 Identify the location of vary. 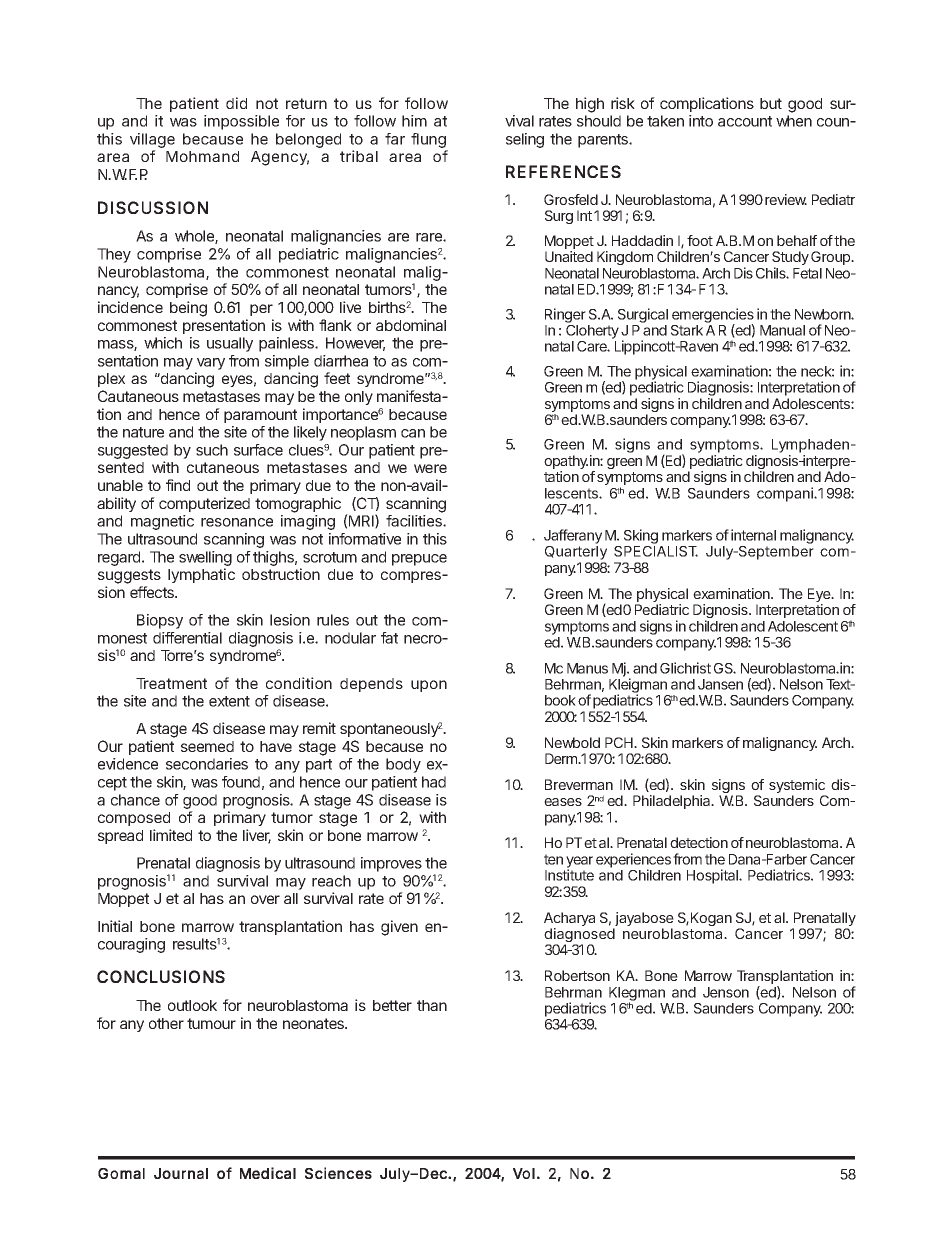
(210, 365).
